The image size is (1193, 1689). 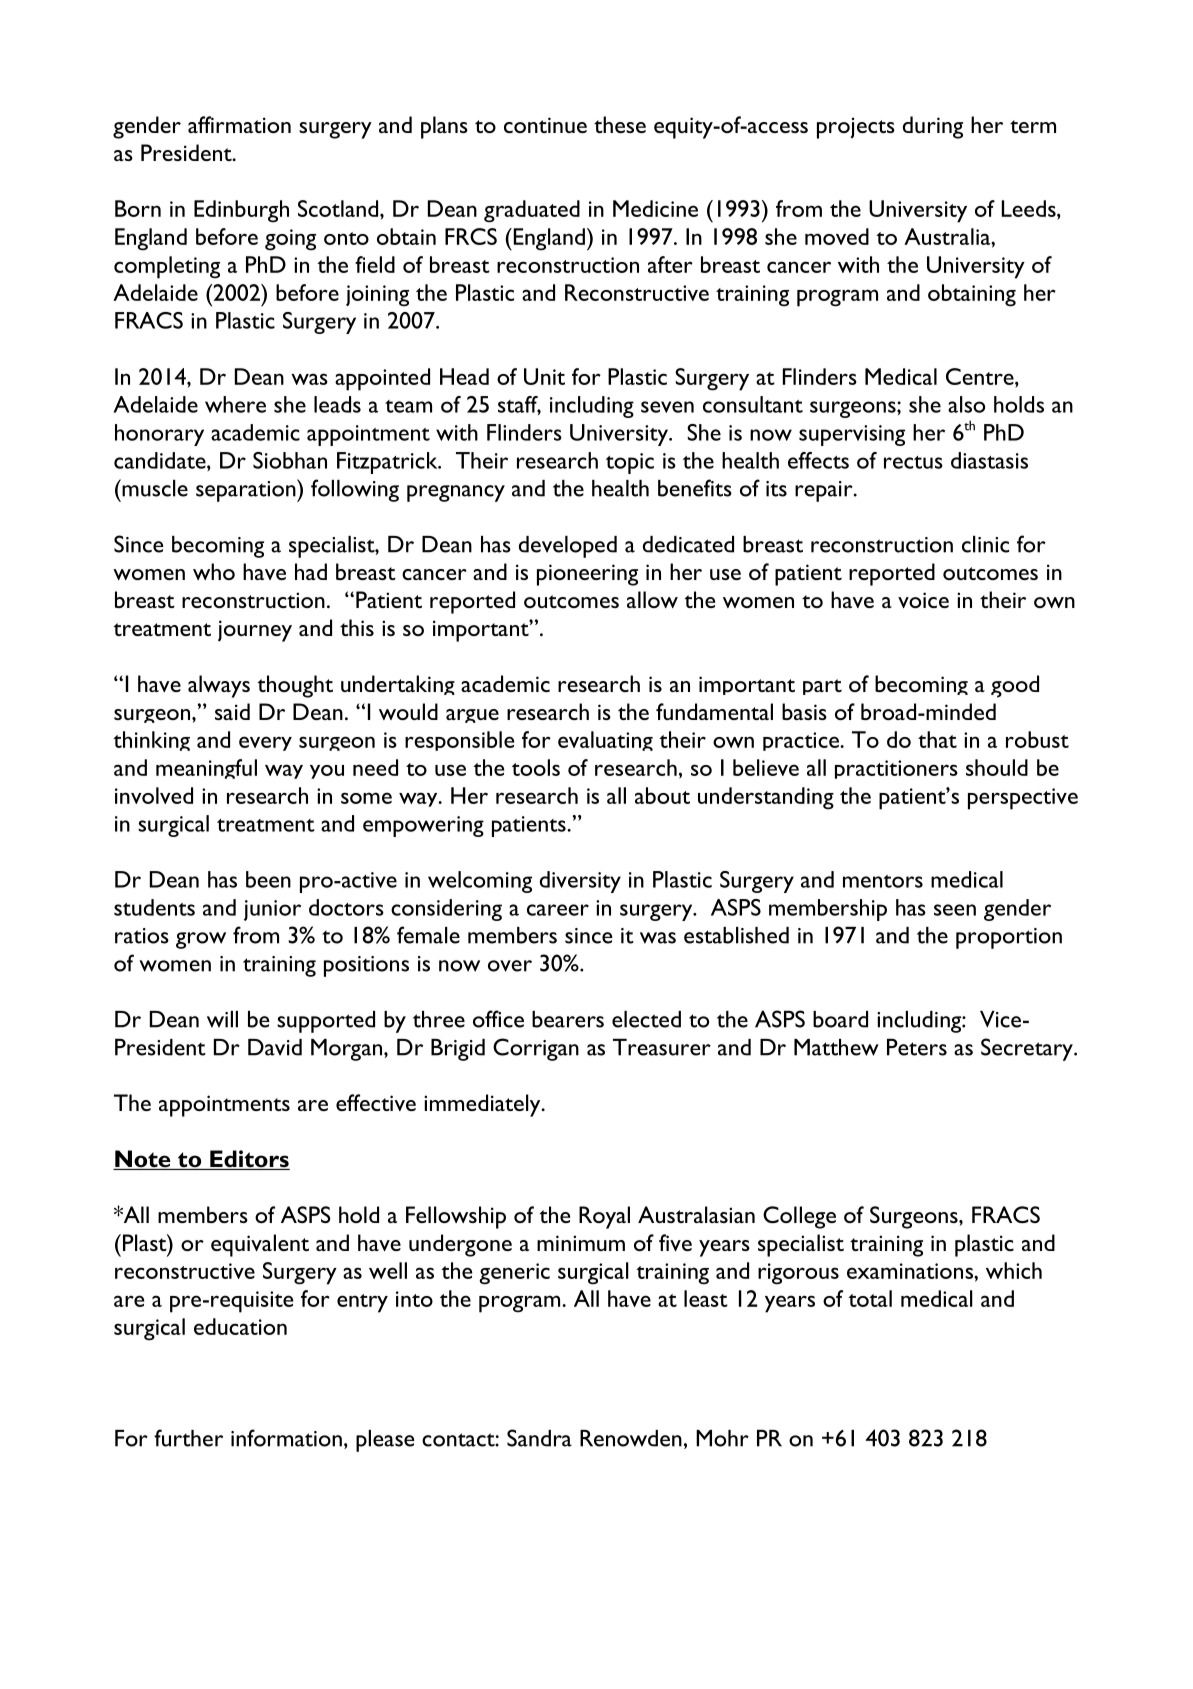 What do you see at coordinates (923, 600) in the screenshot?
I see `voice` at bounding box center [923, 600].
